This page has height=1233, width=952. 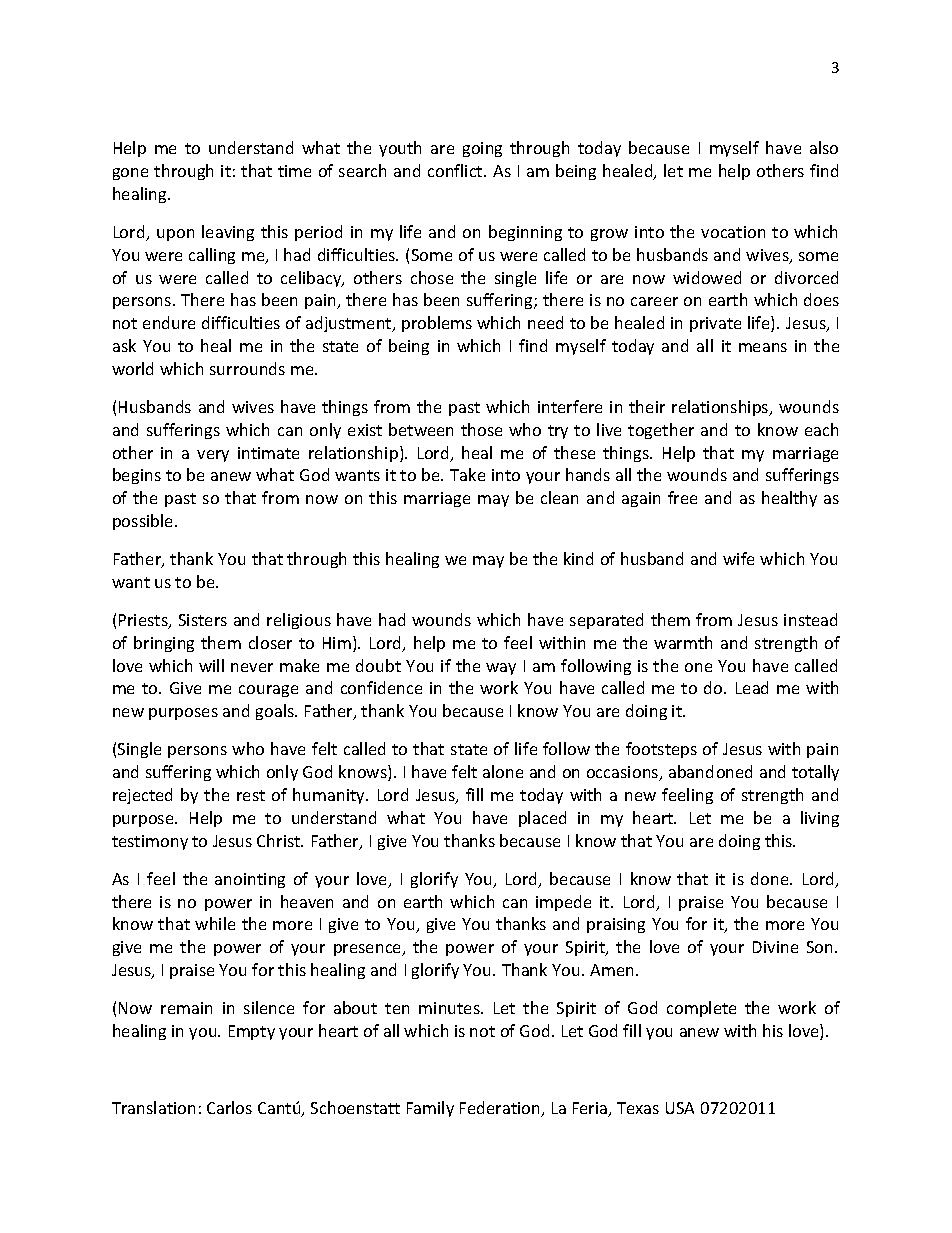 What do you see at coordinates (501, 669) in the page?
I see `way` at bounding box center [501, 669].
